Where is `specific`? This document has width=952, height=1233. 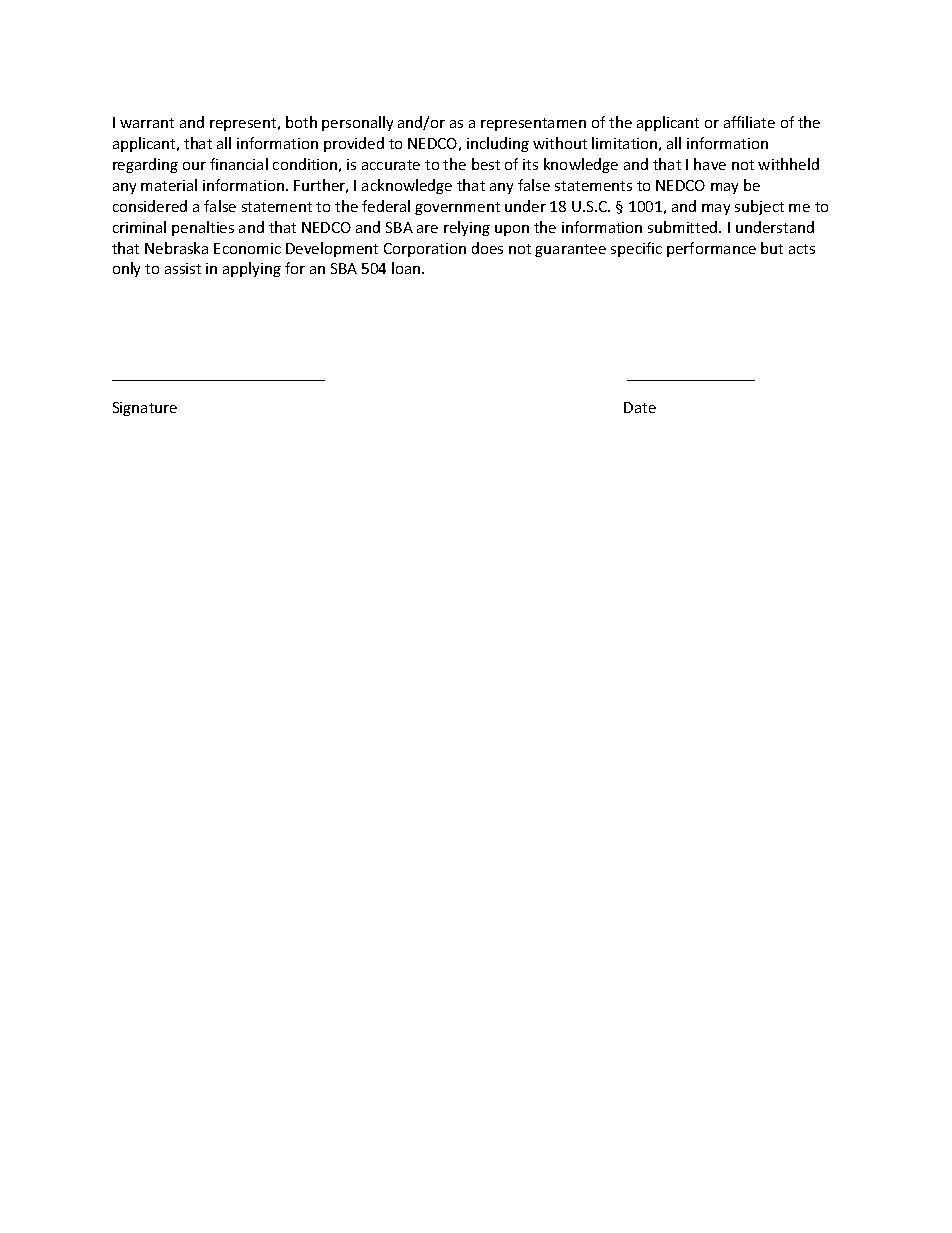 specific is located at coordinates (636, 249).
